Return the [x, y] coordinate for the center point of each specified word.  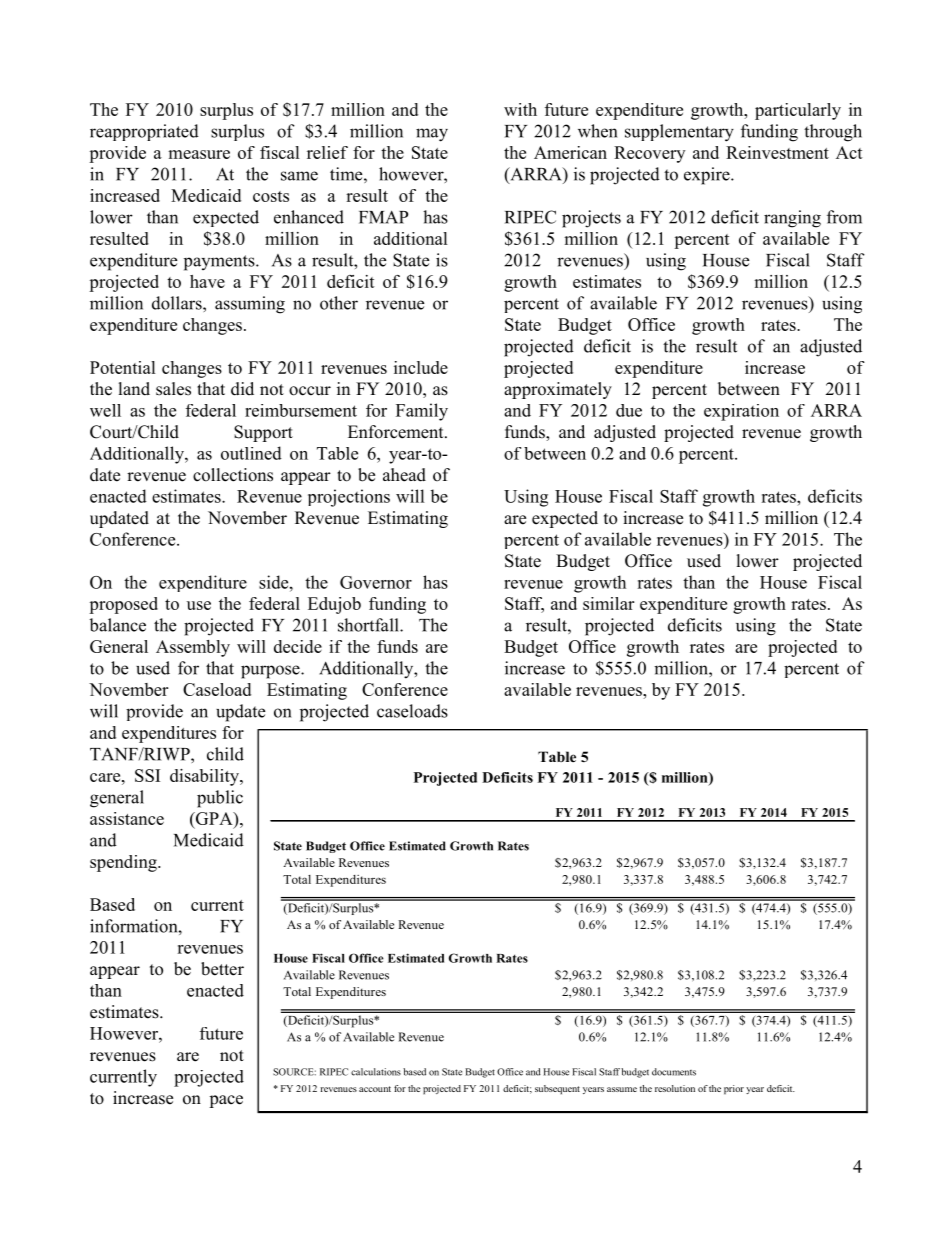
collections [233, 475]
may [432, 135]
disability [205, 777]
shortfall [369, 625]
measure [199, 154]
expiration [741, 412]
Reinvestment [777, 152]
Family [422, 412]
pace [226, 1101]
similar [608, 603]
